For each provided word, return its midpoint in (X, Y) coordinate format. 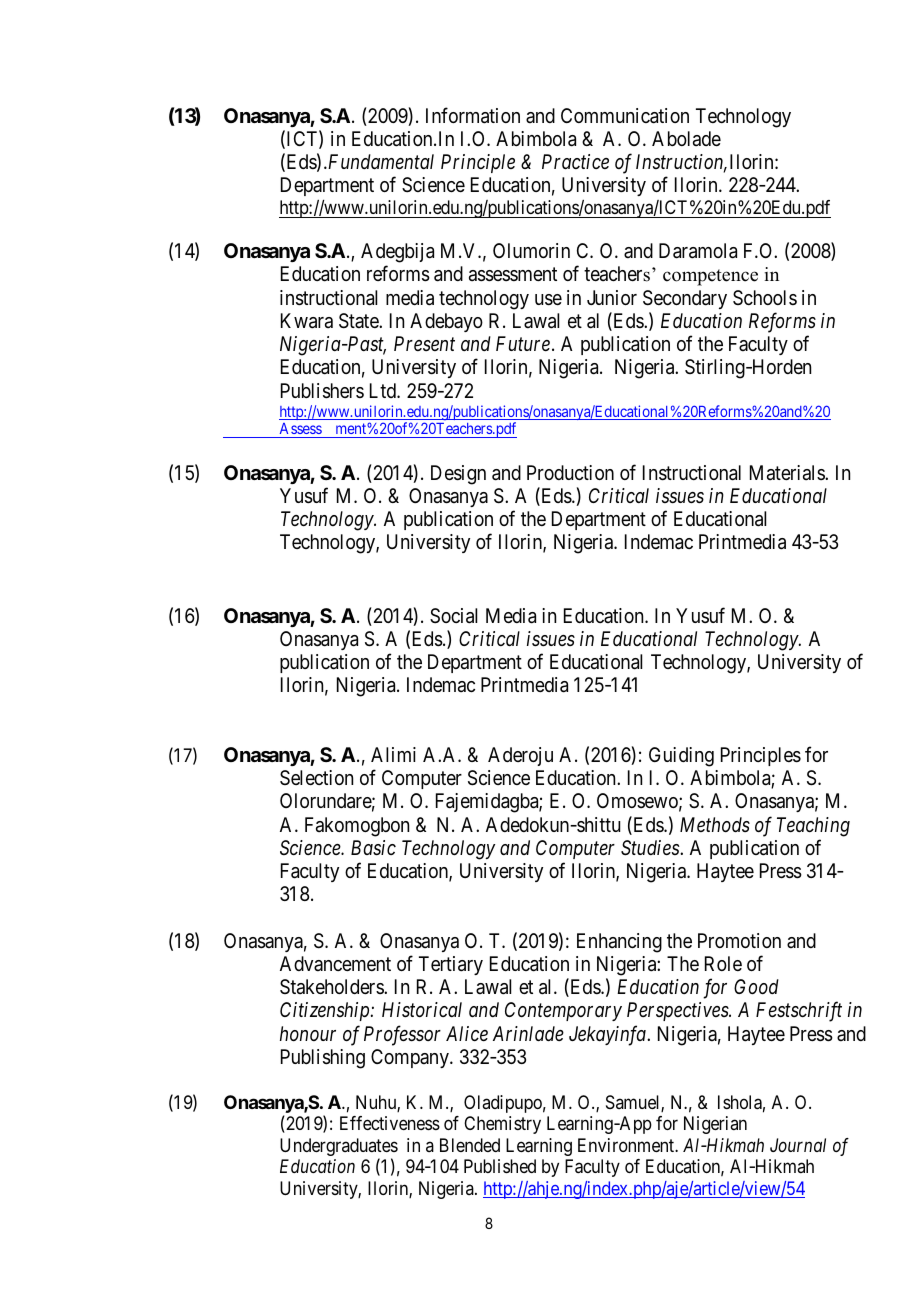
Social (453, 616)
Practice (575, 161)
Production (570, 472)
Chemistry (502, 1125)
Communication (625, 116)
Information (473, 115)
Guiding (681, 757)
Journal (798, 1145)
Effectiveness (390, 1123)
